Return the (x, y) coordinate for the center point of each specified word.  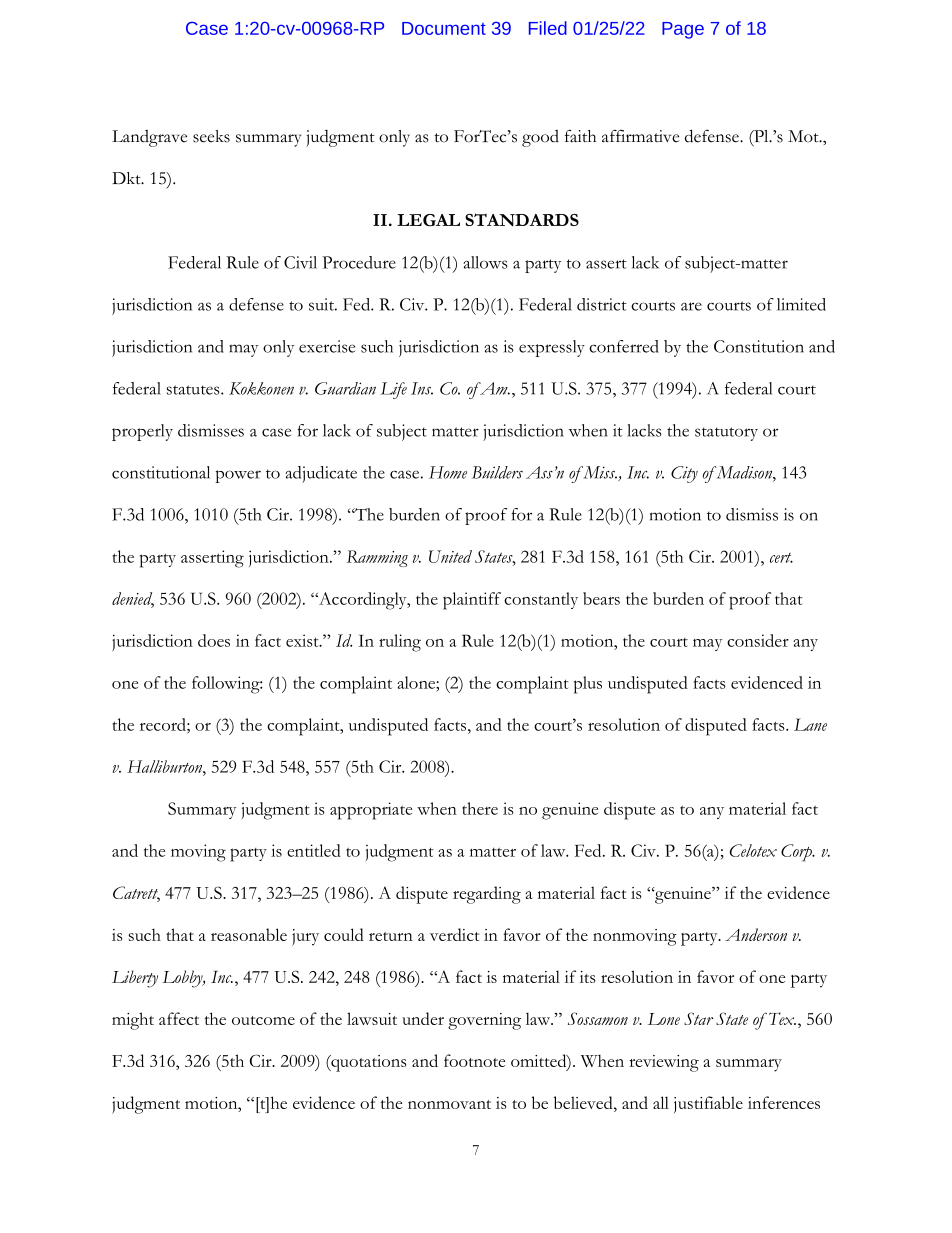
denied (133, 599)
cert (781, 558)
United (450, 556)
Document (444, 28)
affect (179, 1018)
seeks (211, 136)
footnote (474, 1060)
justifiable (708, 1104)
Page (683, 30)
